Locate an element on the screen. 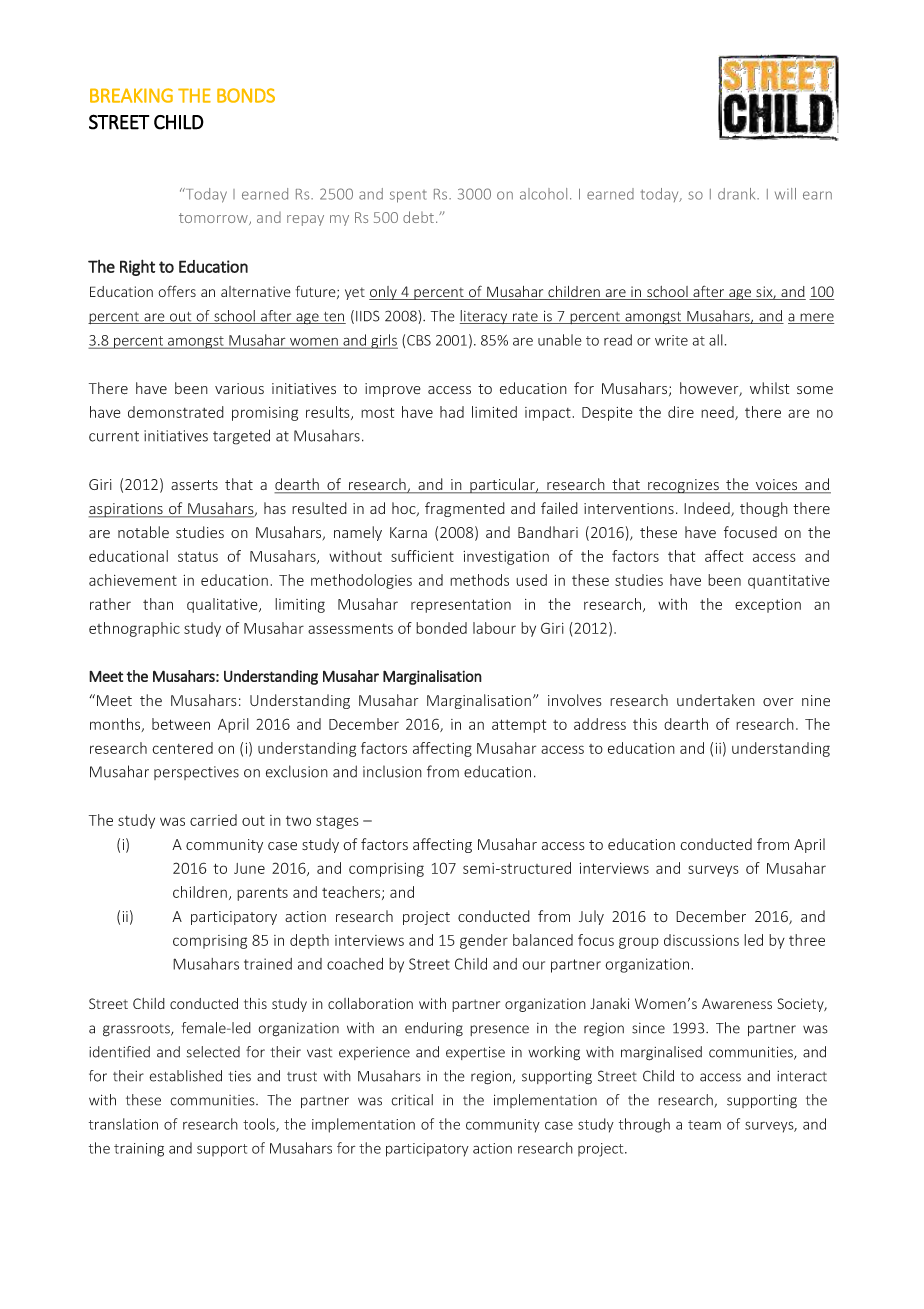  spent is located at coordinates (408, 196).
